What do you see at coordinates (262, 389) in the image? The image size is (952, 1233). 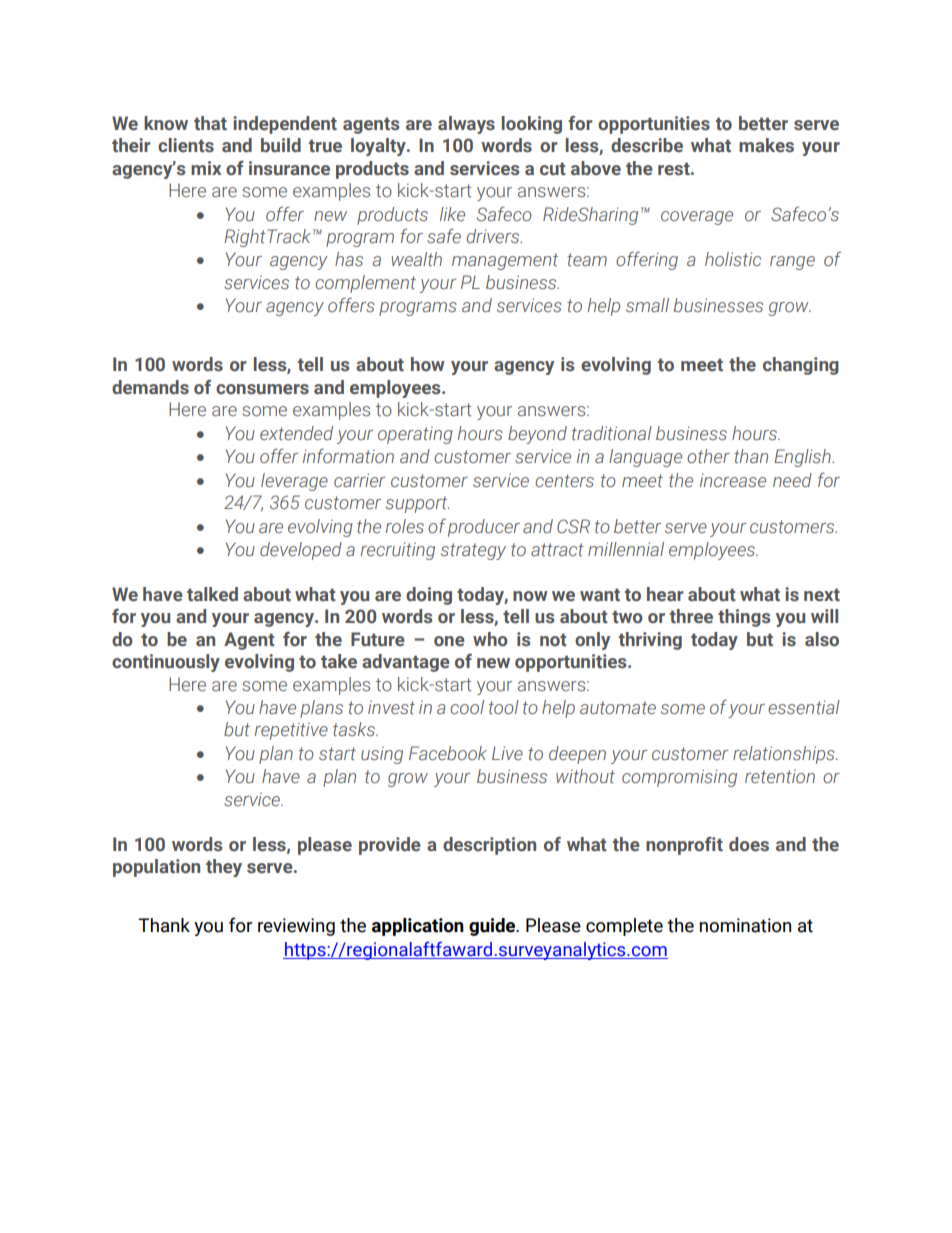 I see `consumers` at bounding box center [262, 389].
